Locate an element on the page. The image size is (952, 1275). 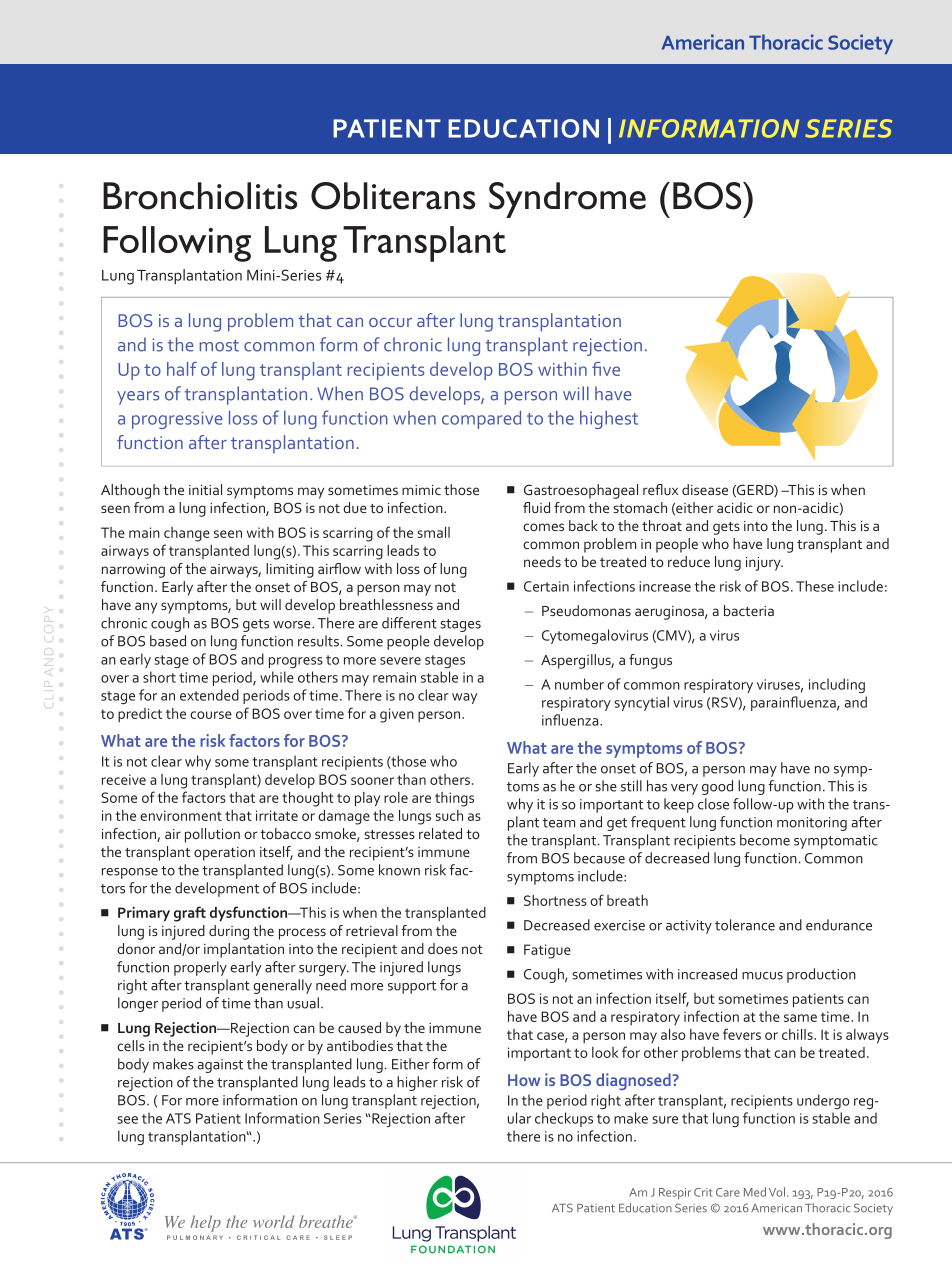
five is located at coordinates (606, 369).
